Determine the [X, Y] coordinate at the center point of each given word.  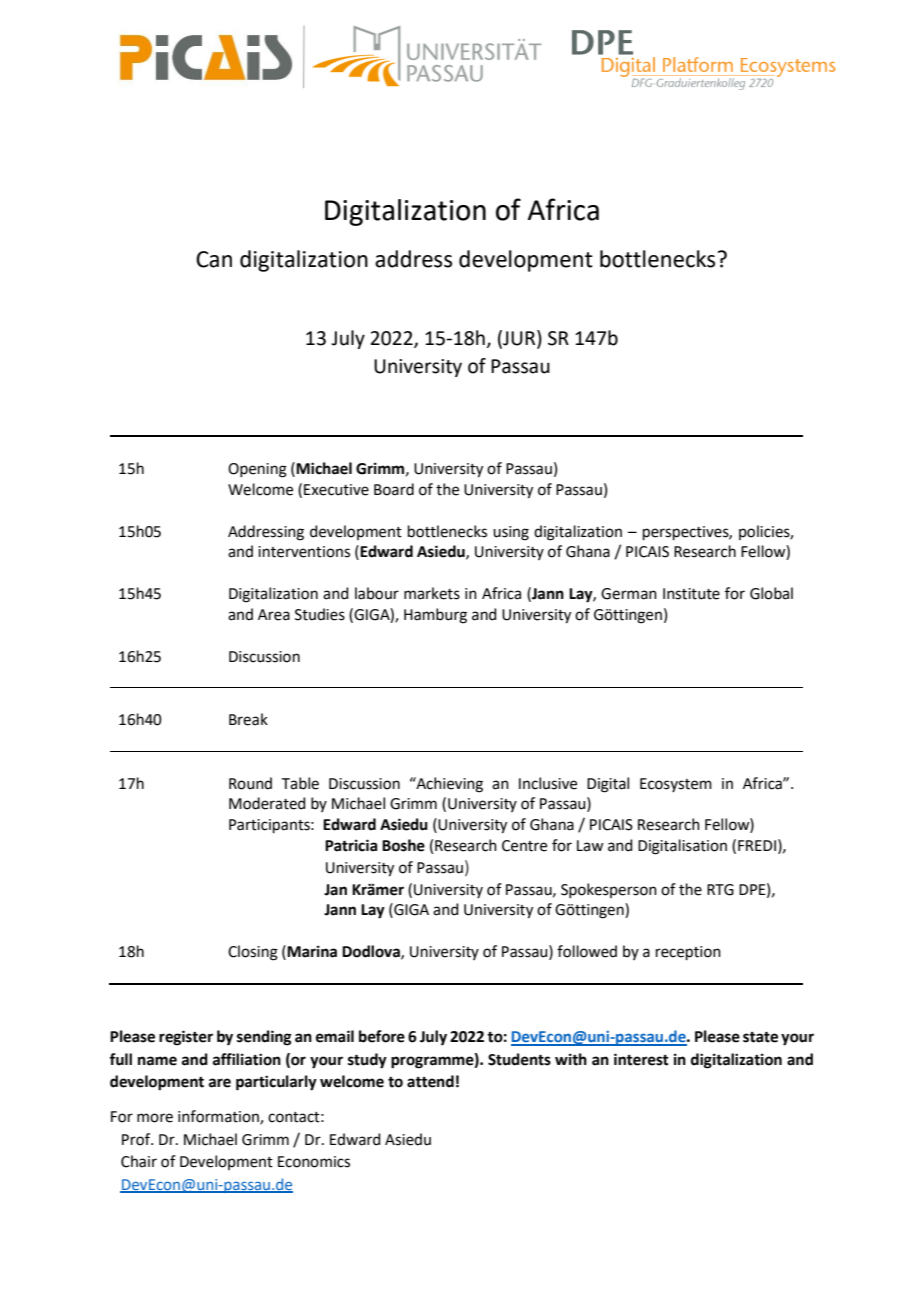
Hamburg [435, 616]
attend [430, 1081]
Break [248, 719]
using [511, 533]
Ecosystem [676, 785]
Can [214, 259]
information [219, 1117]
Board [394, 489]
